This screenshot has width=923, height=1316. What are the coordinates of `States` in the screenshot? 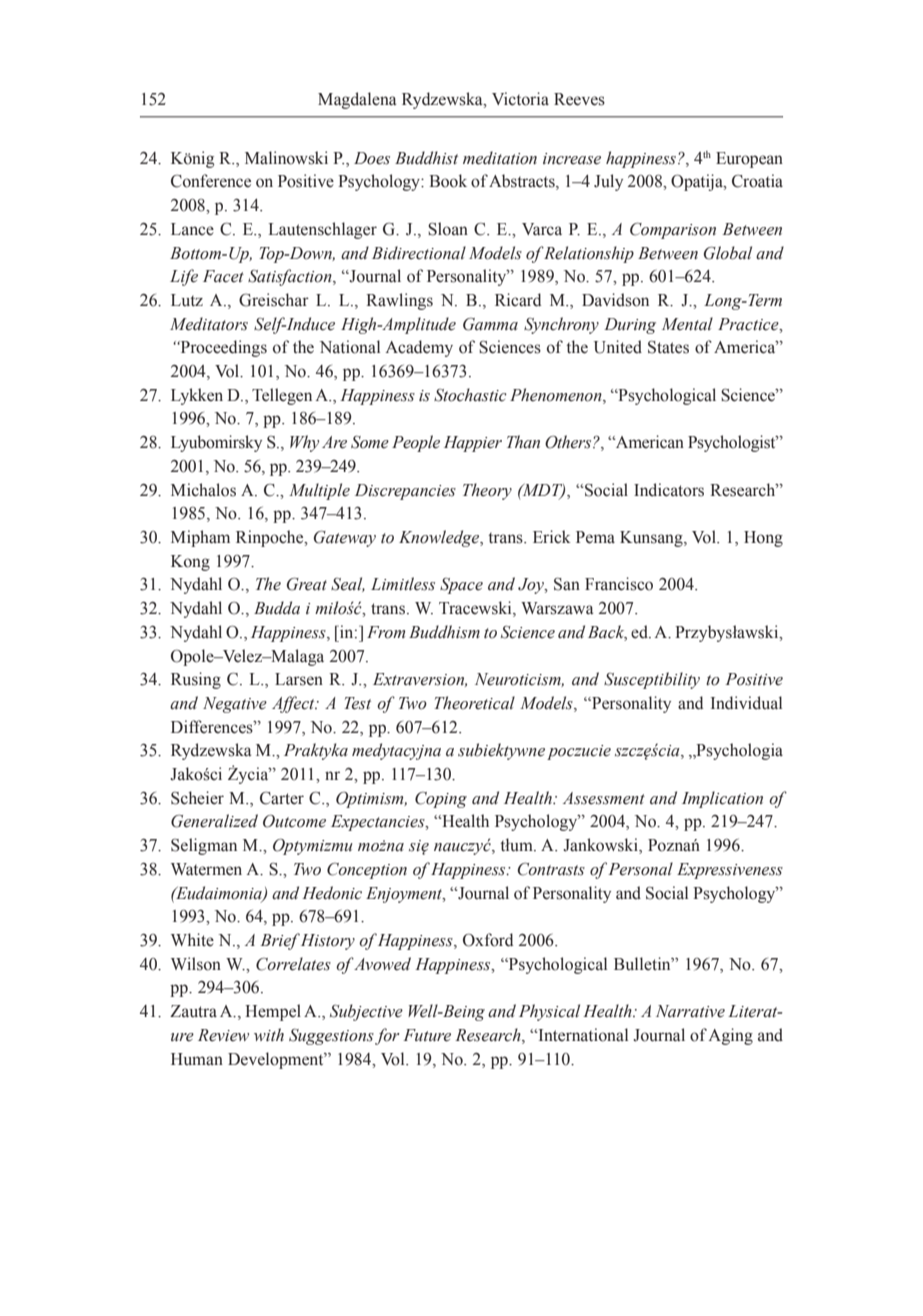 It's located at (668, 347).
